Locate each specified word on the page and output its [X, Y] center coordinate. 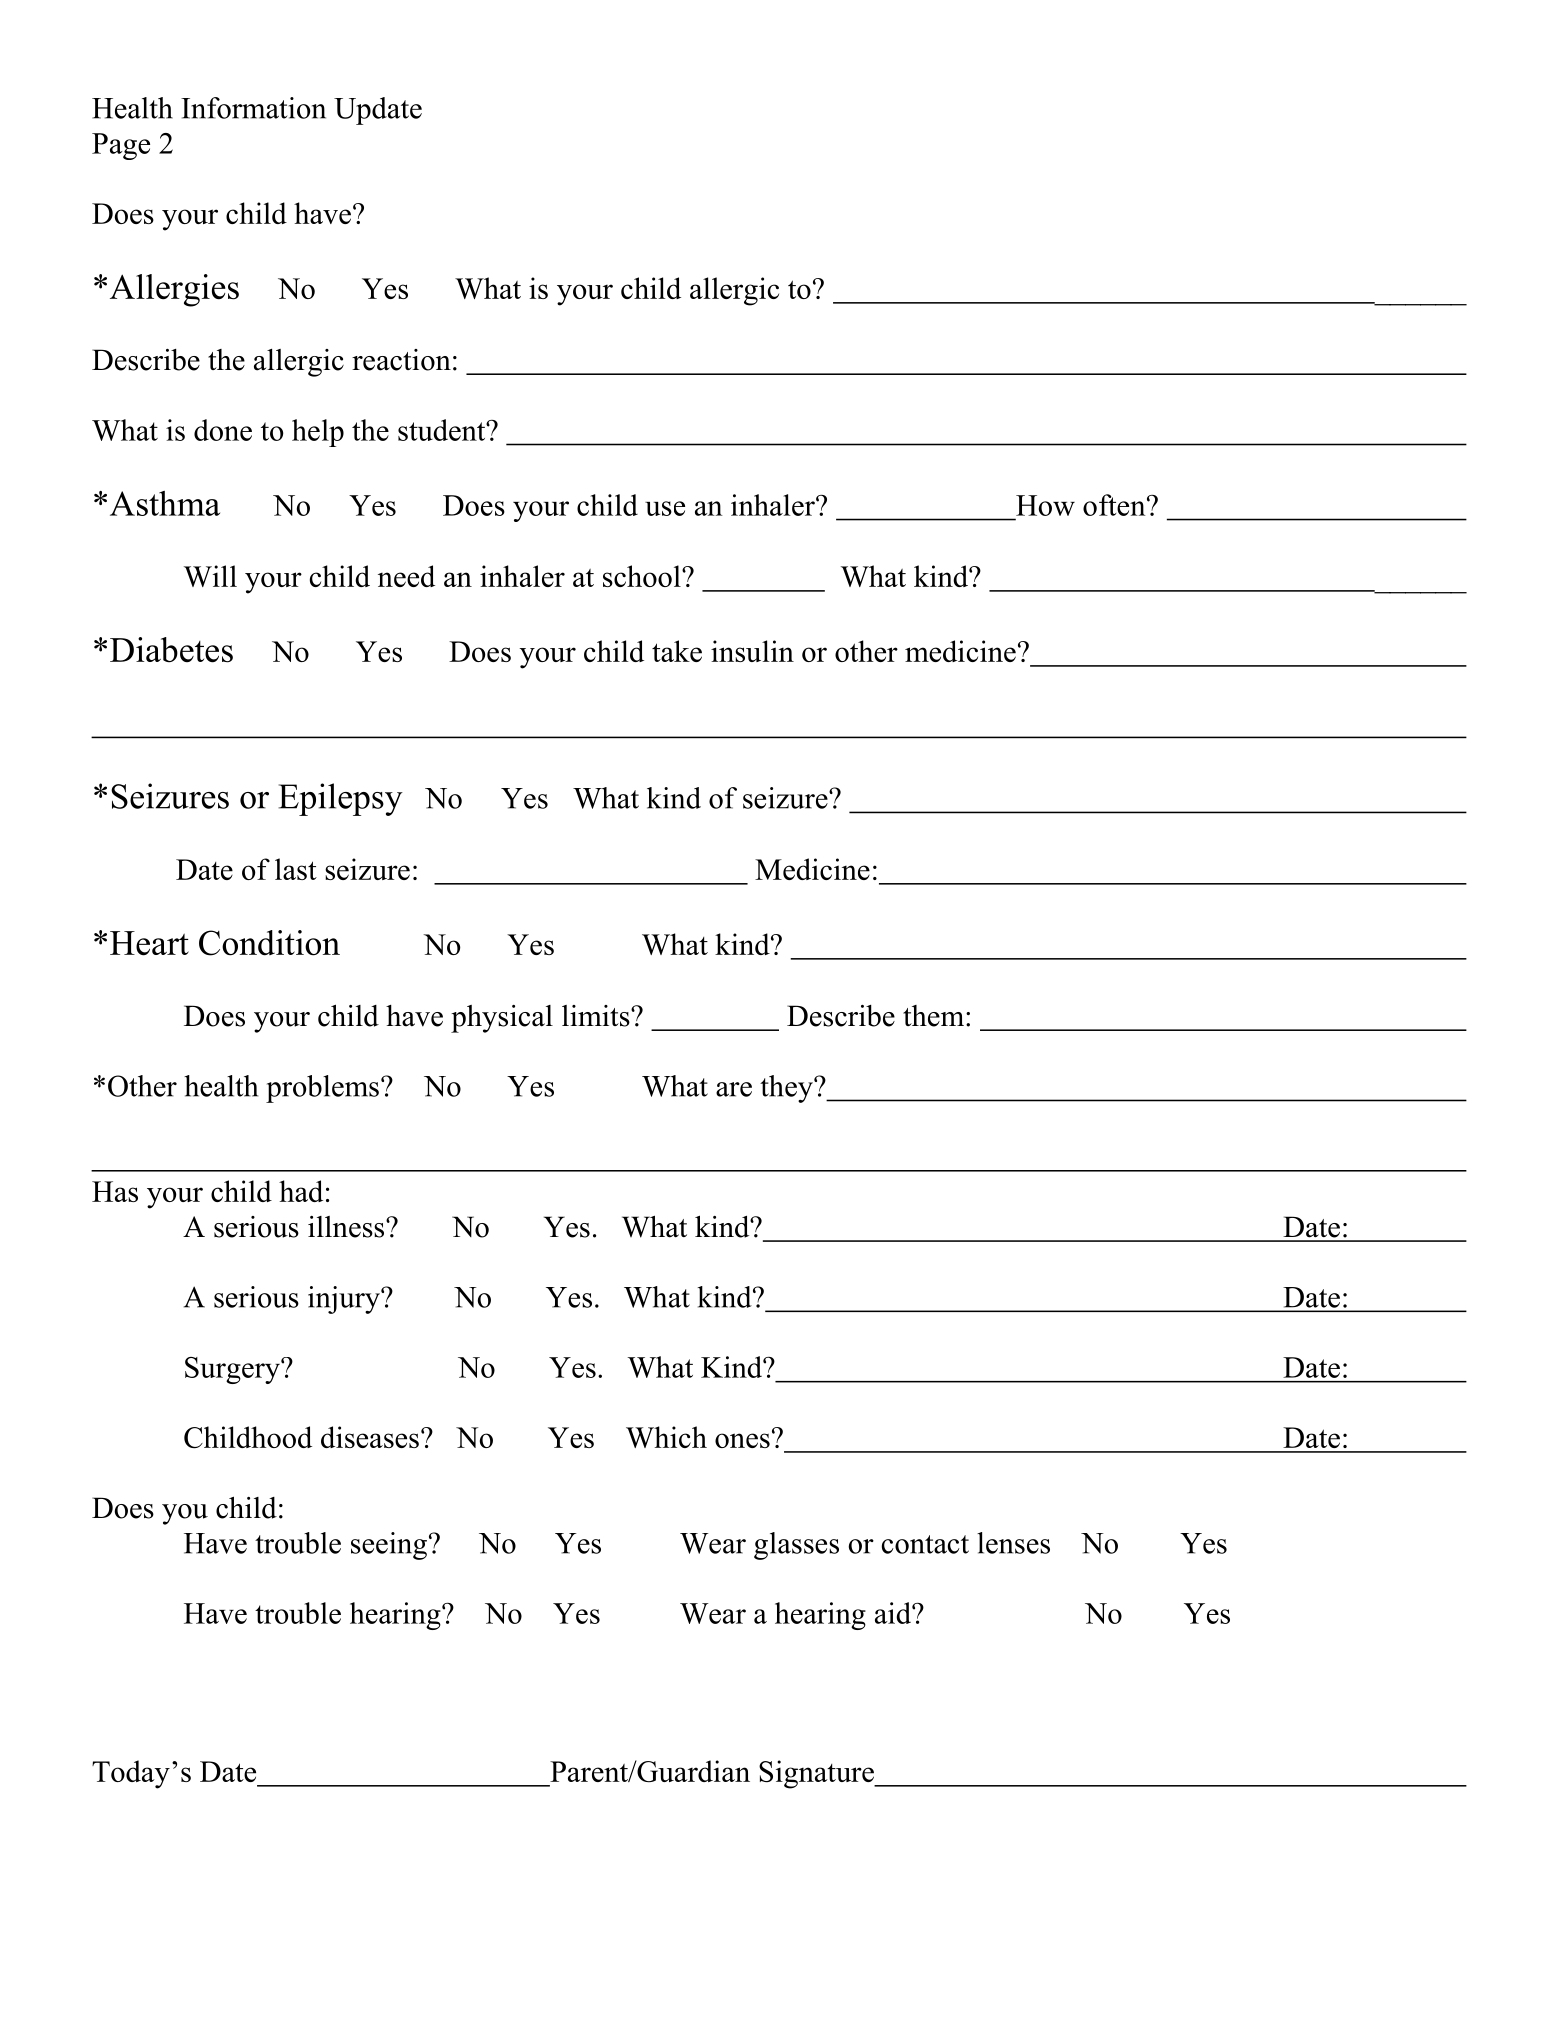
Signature [817, 1774]
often [1115, 505]
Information [253, 108]
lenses [1013, 1543]
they [787, 1089]
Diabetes [171, 650]
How [1045, 505]
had [301, 1191]
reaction [401, 360]
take [677, 651]
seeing [389, 1546]
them [935, 1016]
